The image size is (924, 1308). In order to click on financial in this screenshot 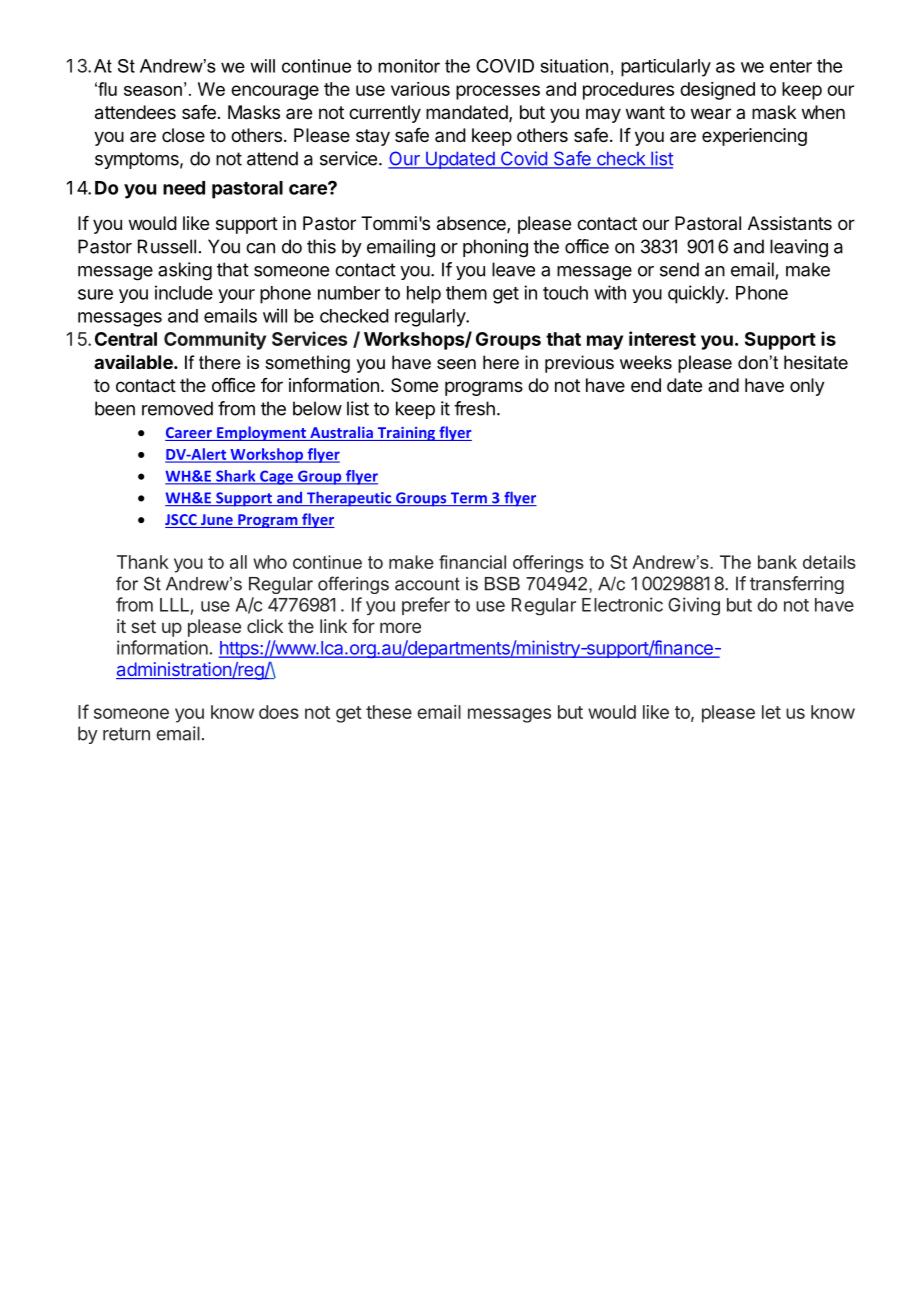, I will do `click(472, 562)`.
